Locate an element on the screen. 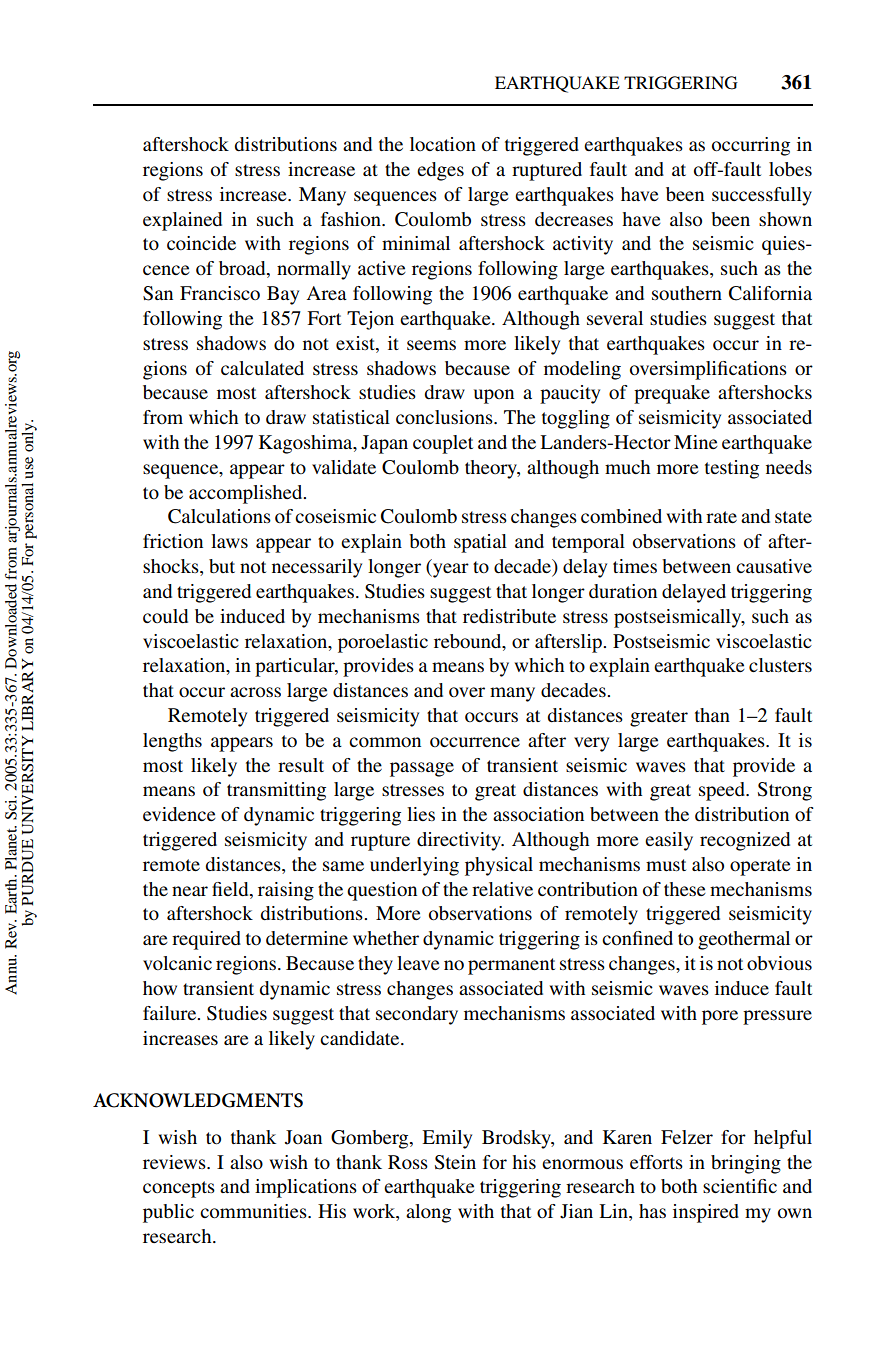 Image resolution: width=896 pixels, height=1345 pixels. communities is located at coordinates (254, 1211).
